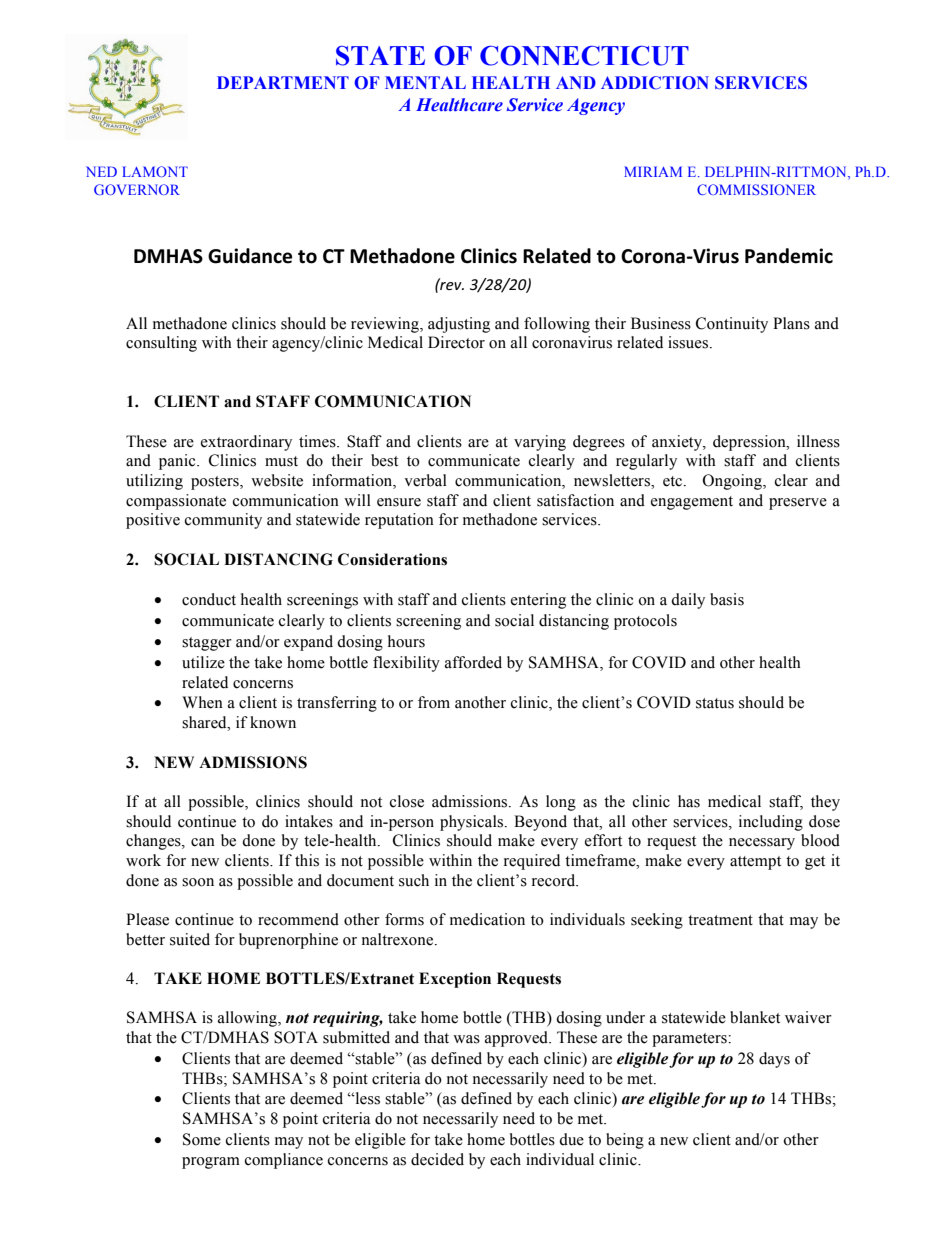  Describe the element at coordinates (487, 919) in the screenshot. I see `medication` at that location.
